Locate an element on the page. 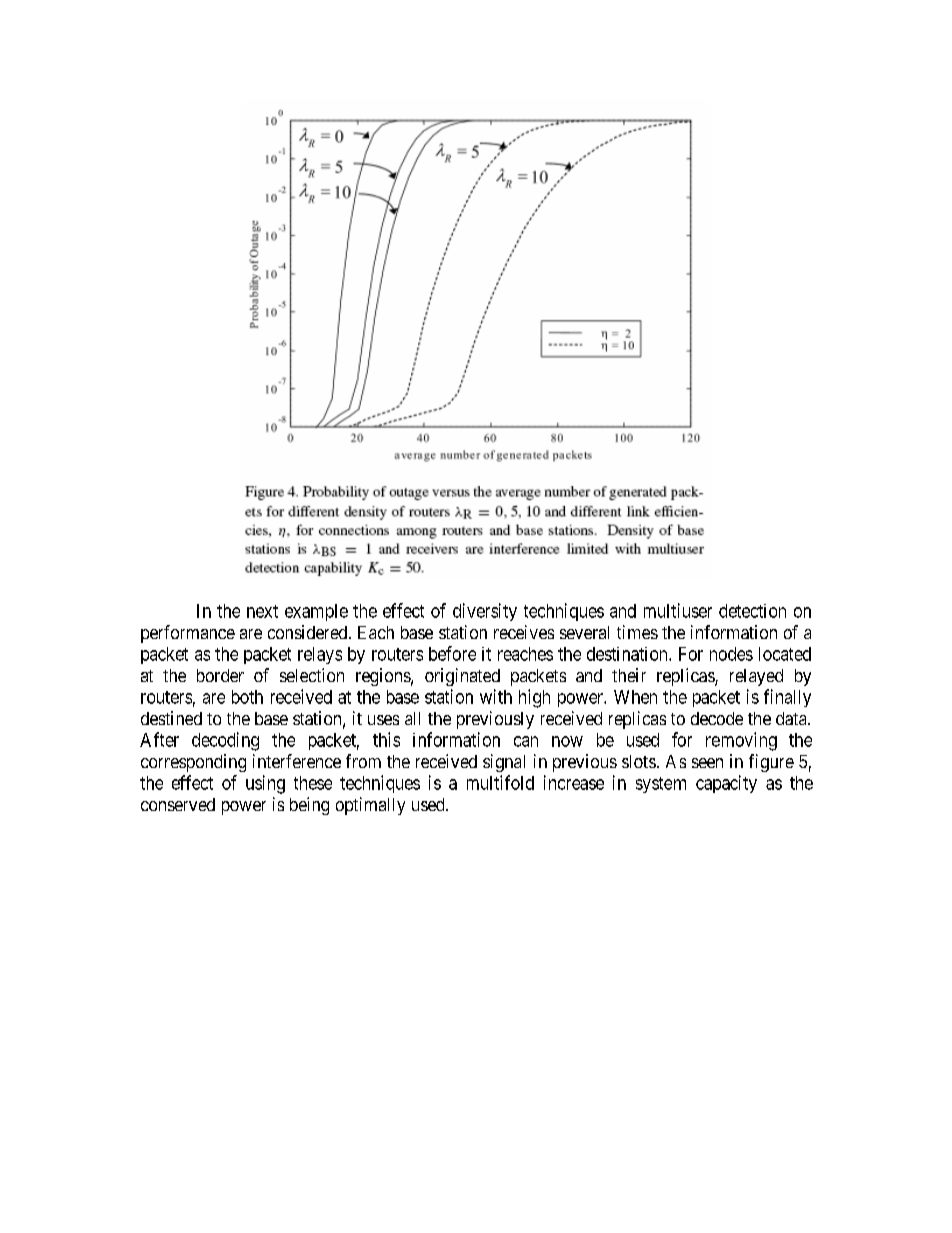 The height and width of the page is (1233, 952). optimally is located at coordinates (370, 806).
